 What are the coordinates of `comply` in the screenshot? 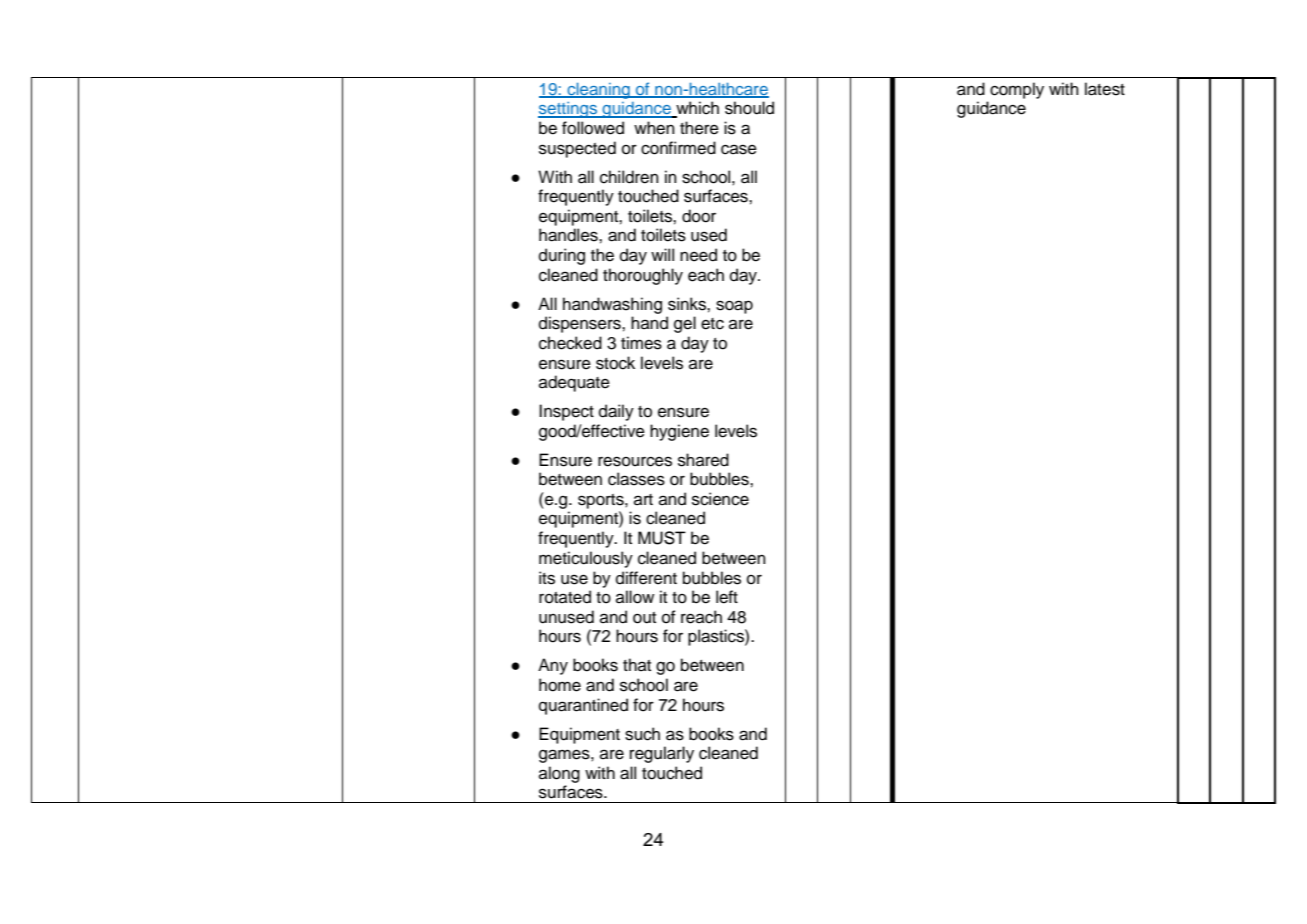 It's located at (1017, 90).
